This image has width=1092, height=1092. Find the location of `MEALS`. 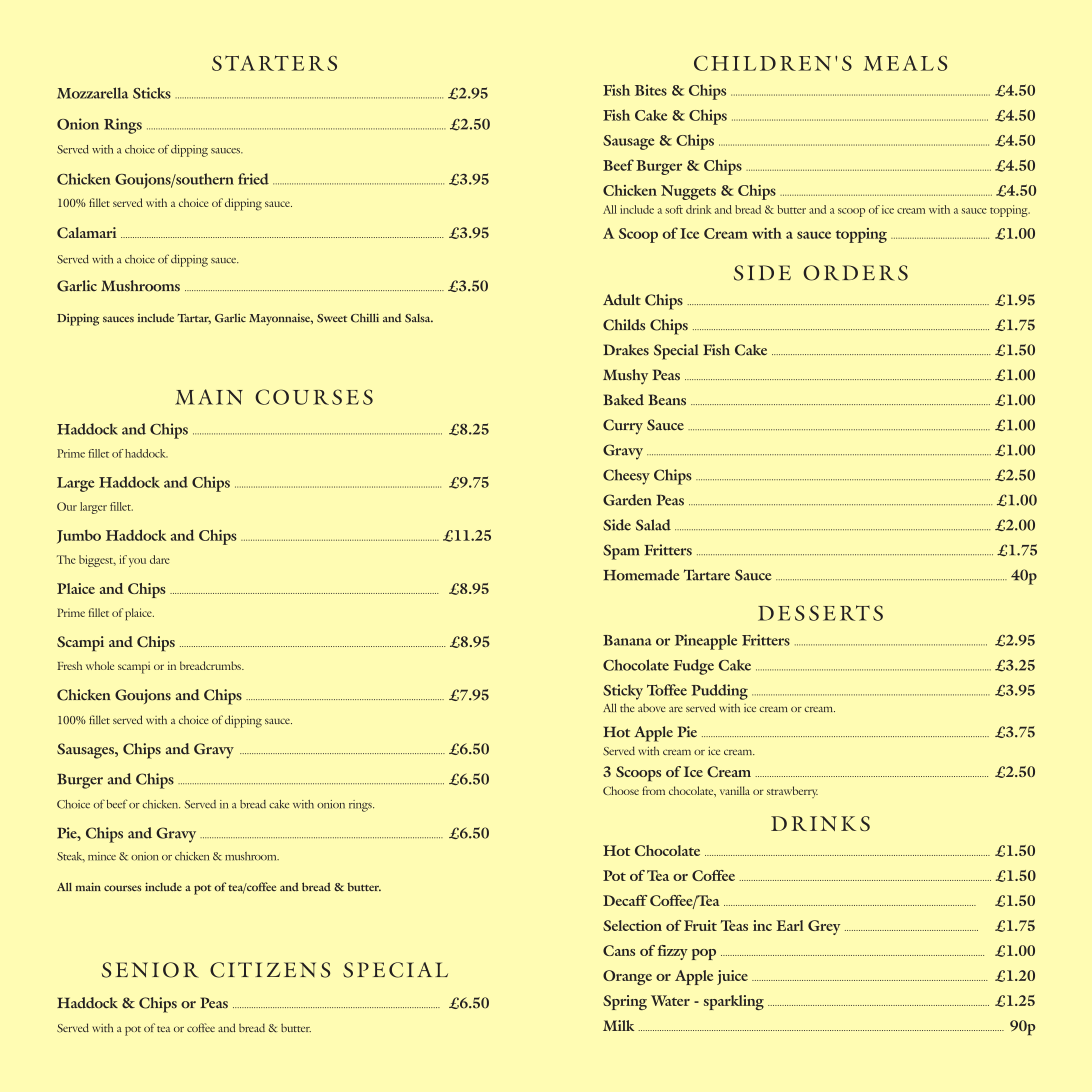

MEALS is located at coordinates (905, 63).
